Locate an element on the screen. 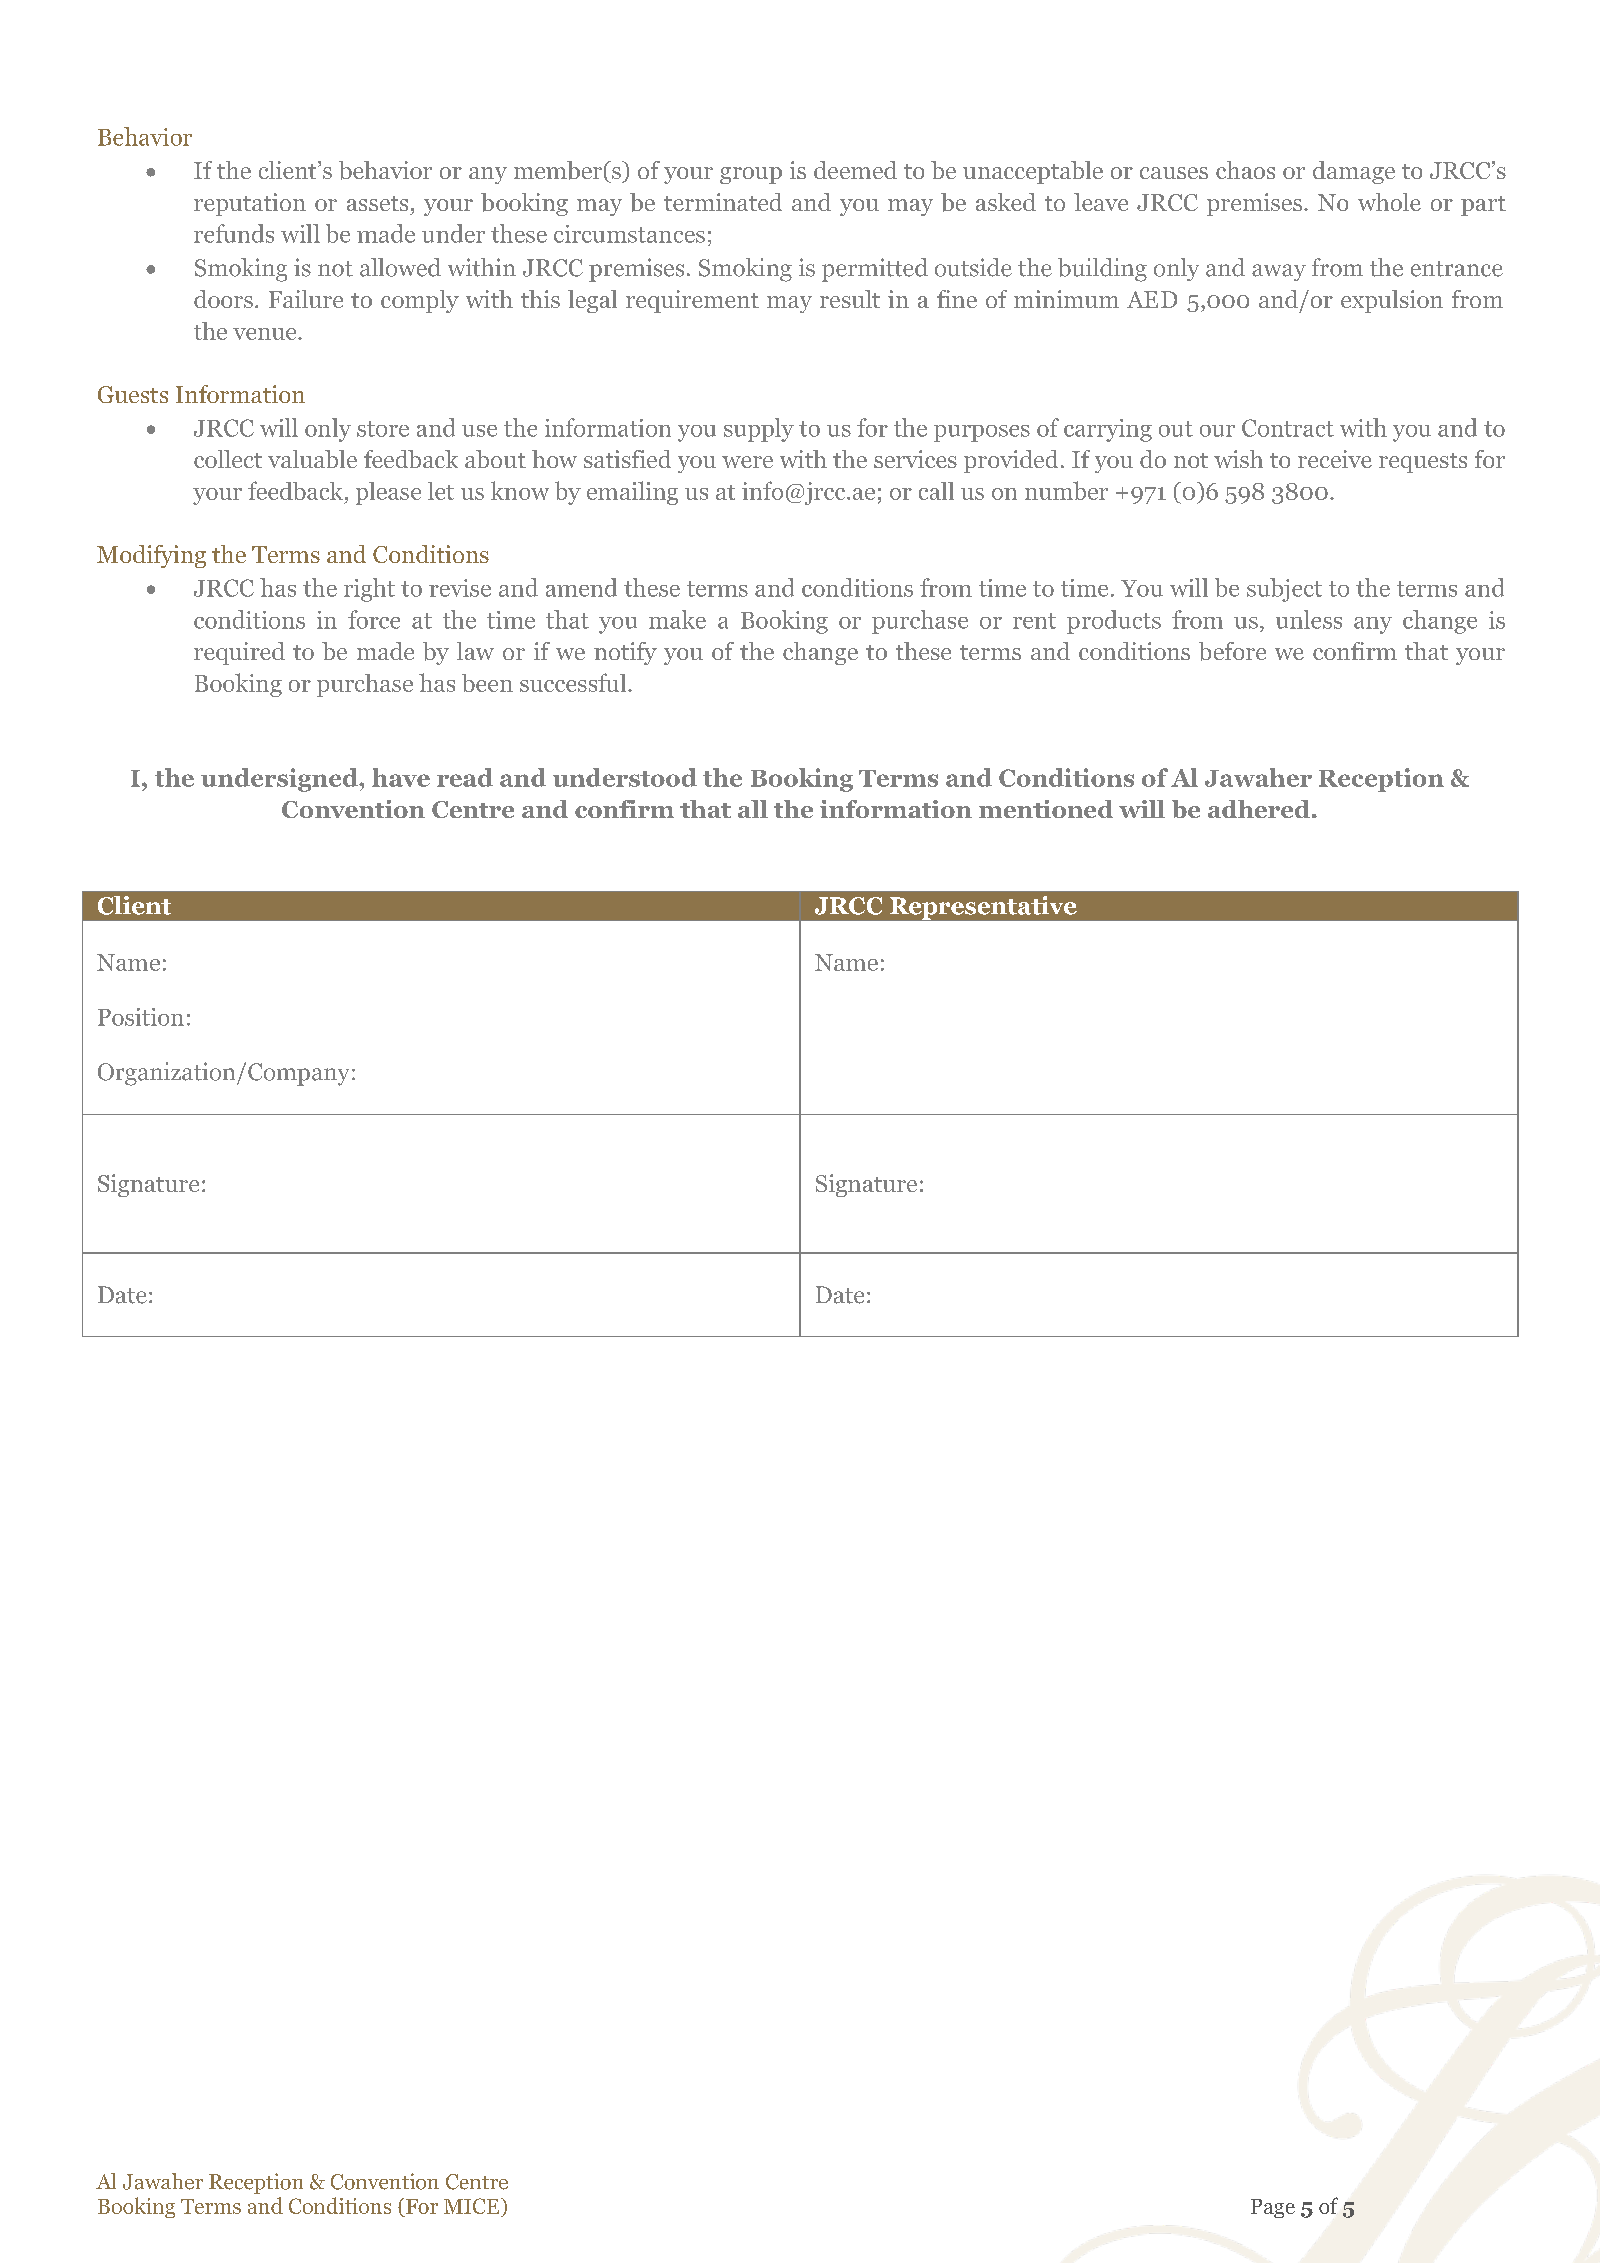 Image resolution: width=1600 pixels, height=2263 pixels. before is located at coordinates (1232, 651).
